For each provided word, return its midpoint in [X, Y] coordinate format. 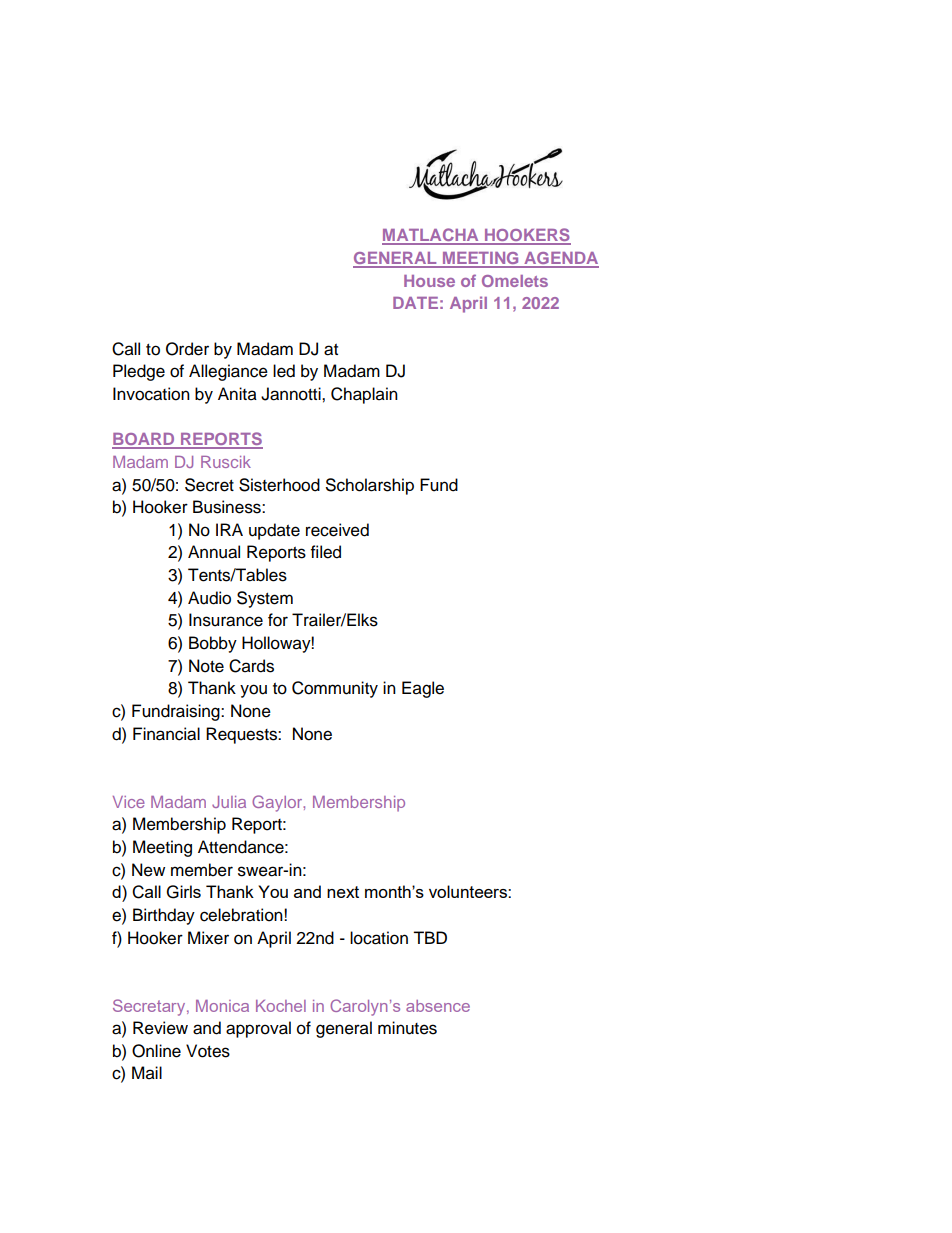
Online [156, 1051]
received [337, 530]
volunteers [469, 891]
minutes [407, 1028]
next [343, 892]
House [429, 281]
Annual [214, 552]
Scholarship [370, 486]
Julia [229, 802]
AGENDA [560, 259]
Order [187, 349]
